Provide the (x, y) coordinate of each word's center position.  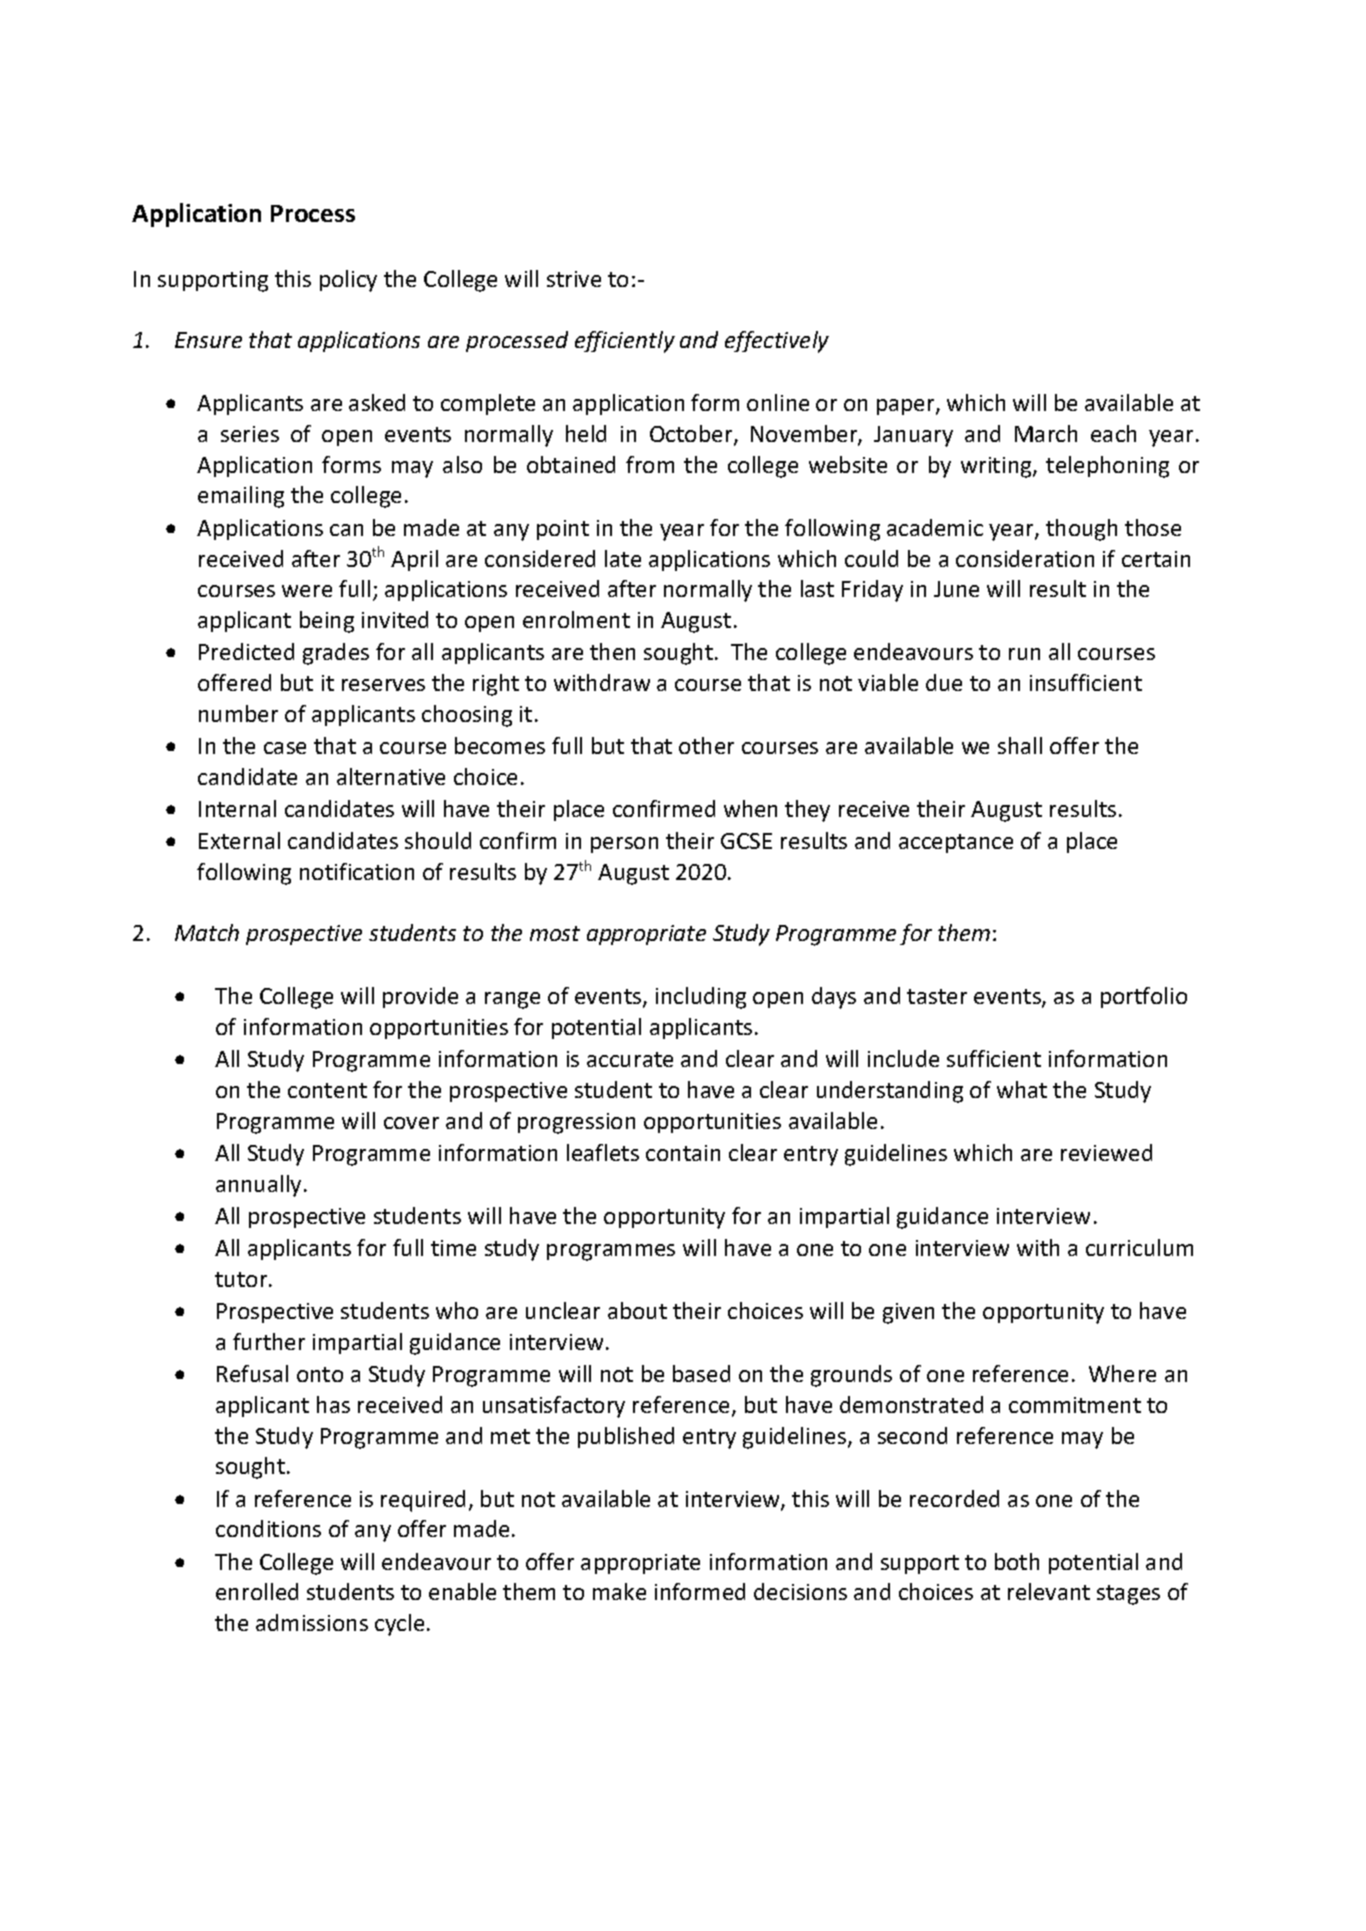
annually (258, 1186)
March (1046, 433)
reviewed (1106, 1152)
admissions (312, 1622)
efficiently (625, 342)
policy (348, 281)
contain (683, 1153)
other (706, 745)
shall (1020, 745)
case (285, 748)
